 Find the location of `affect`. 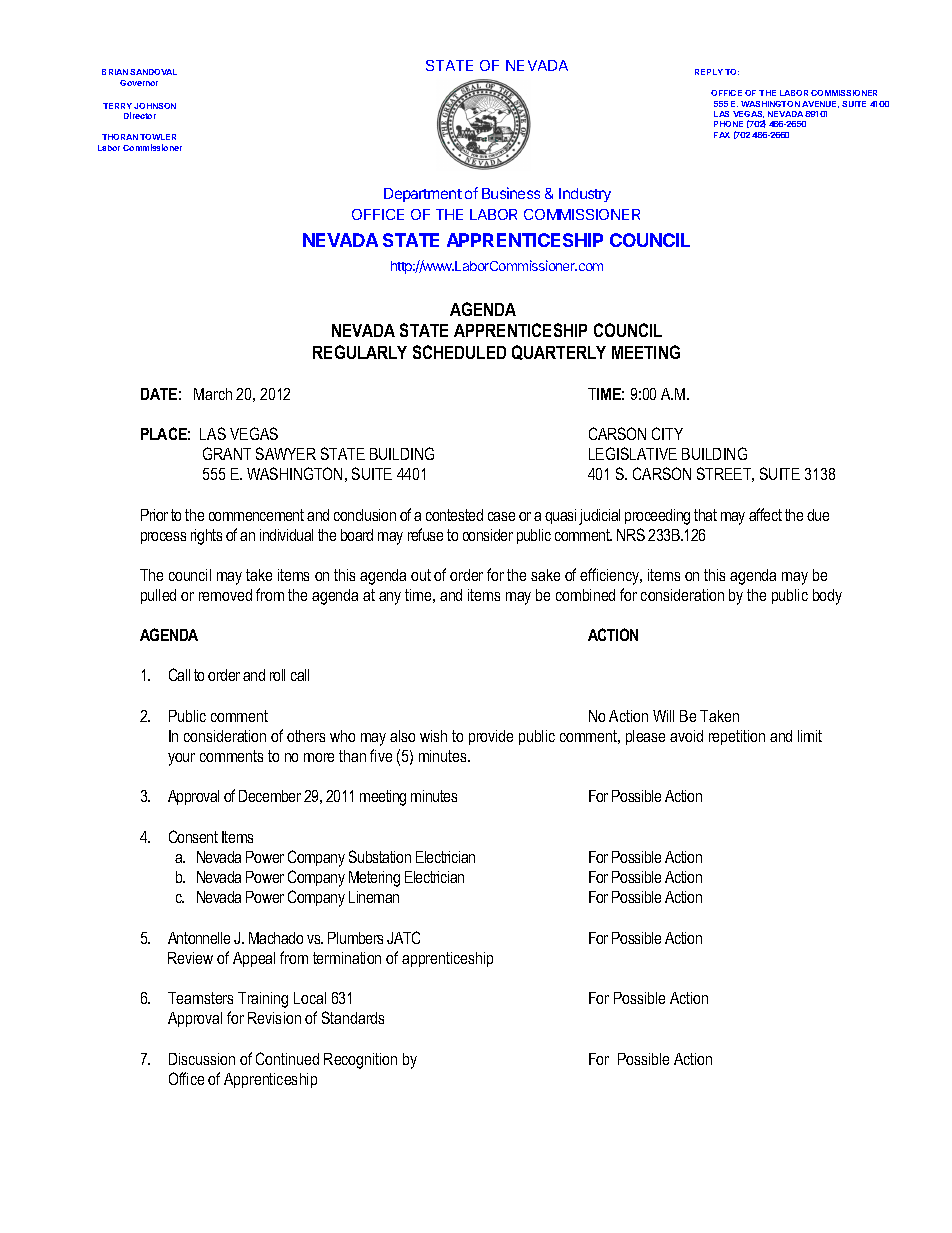

affect is located at coordinates (765, 514).
